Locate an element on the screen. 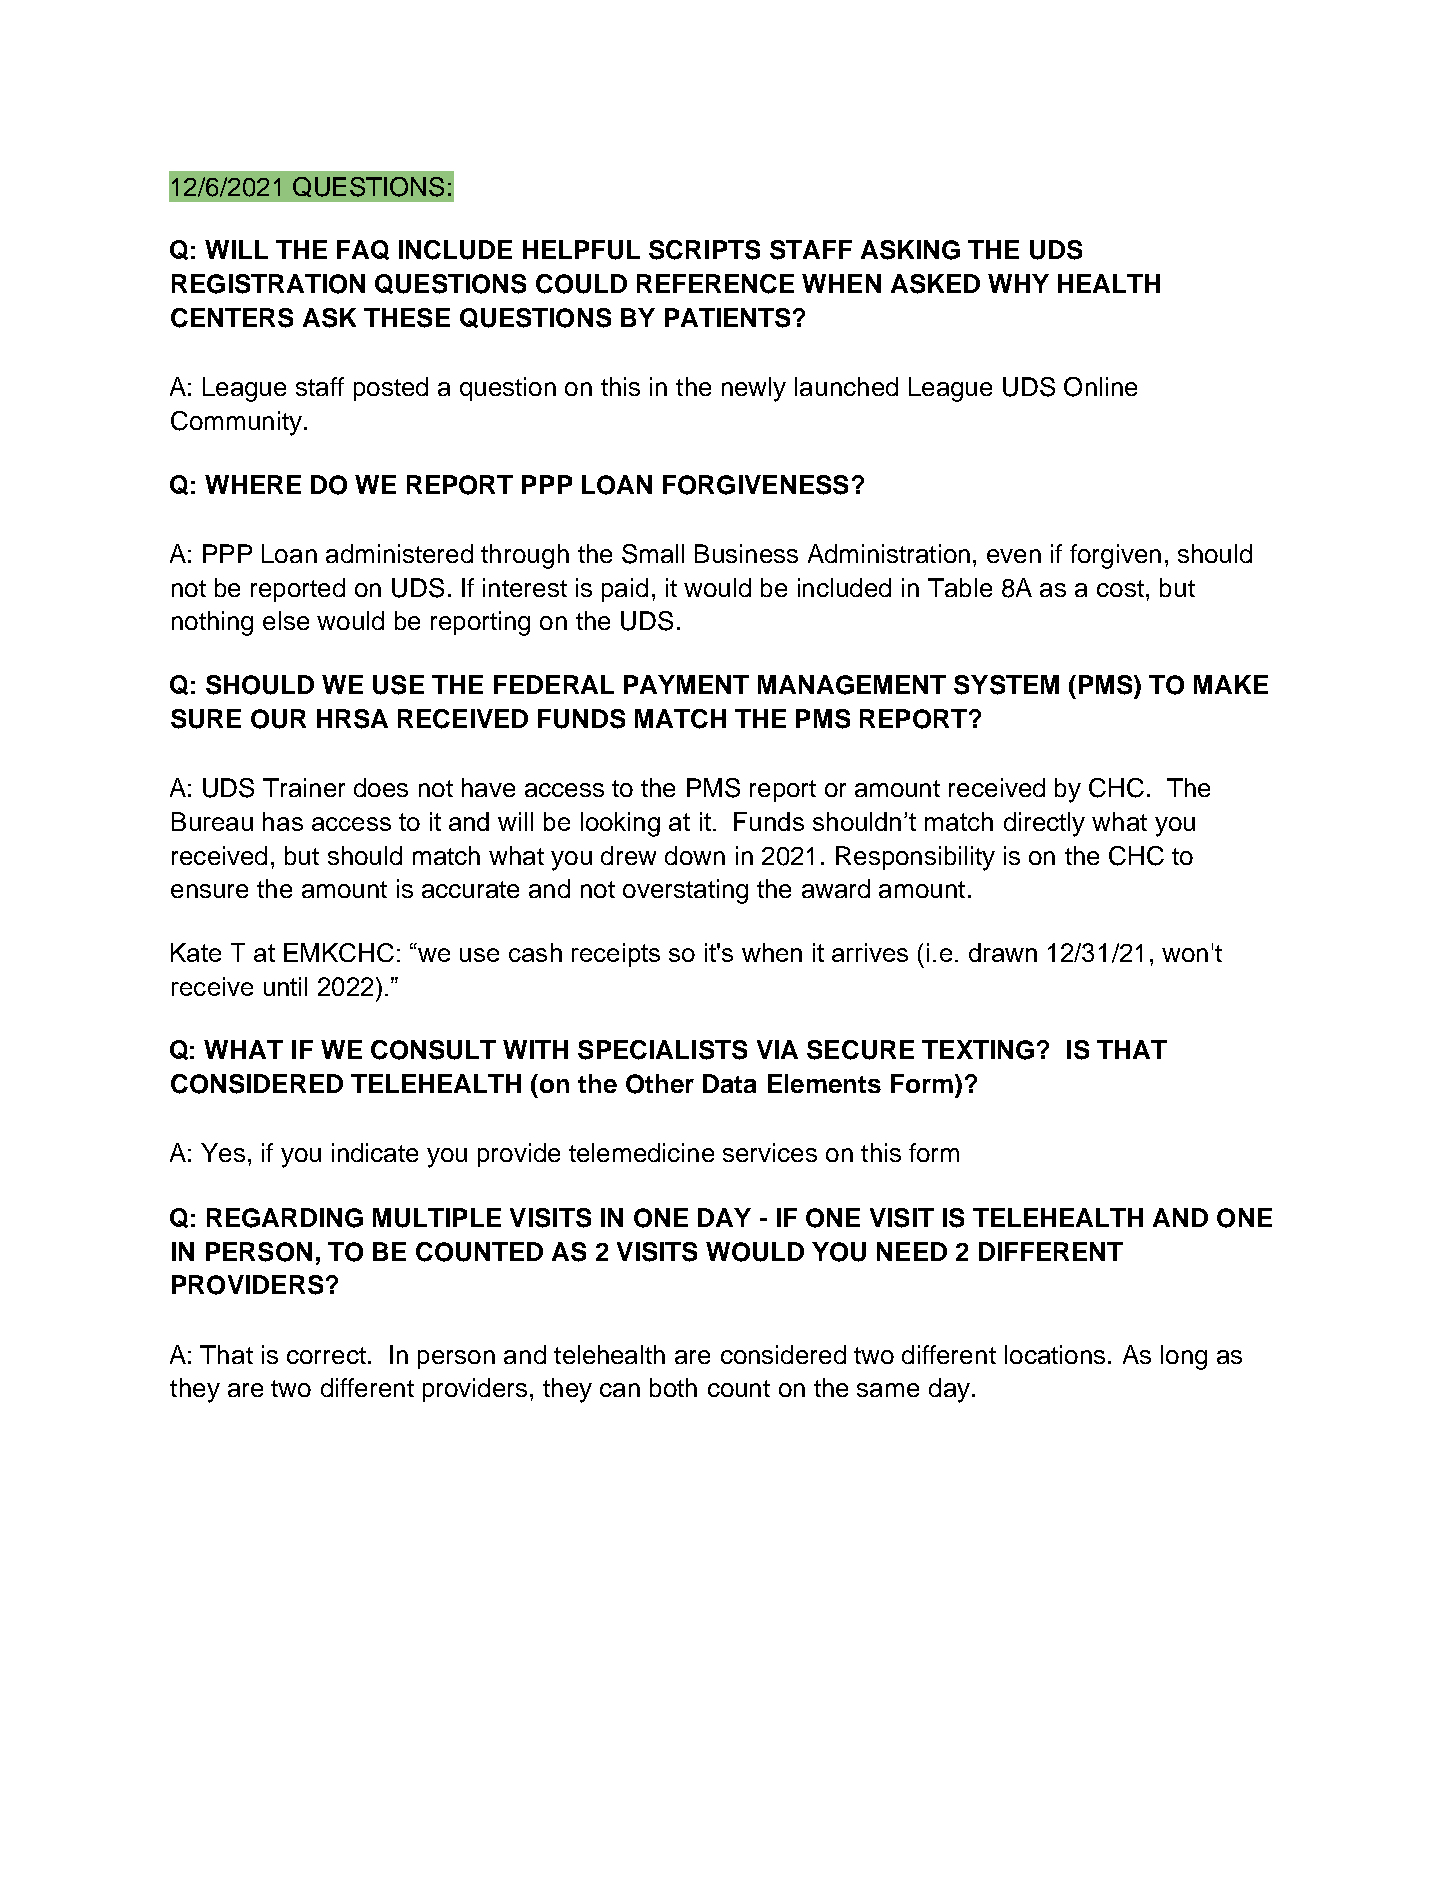  has is located at coordinates (283, 821).
